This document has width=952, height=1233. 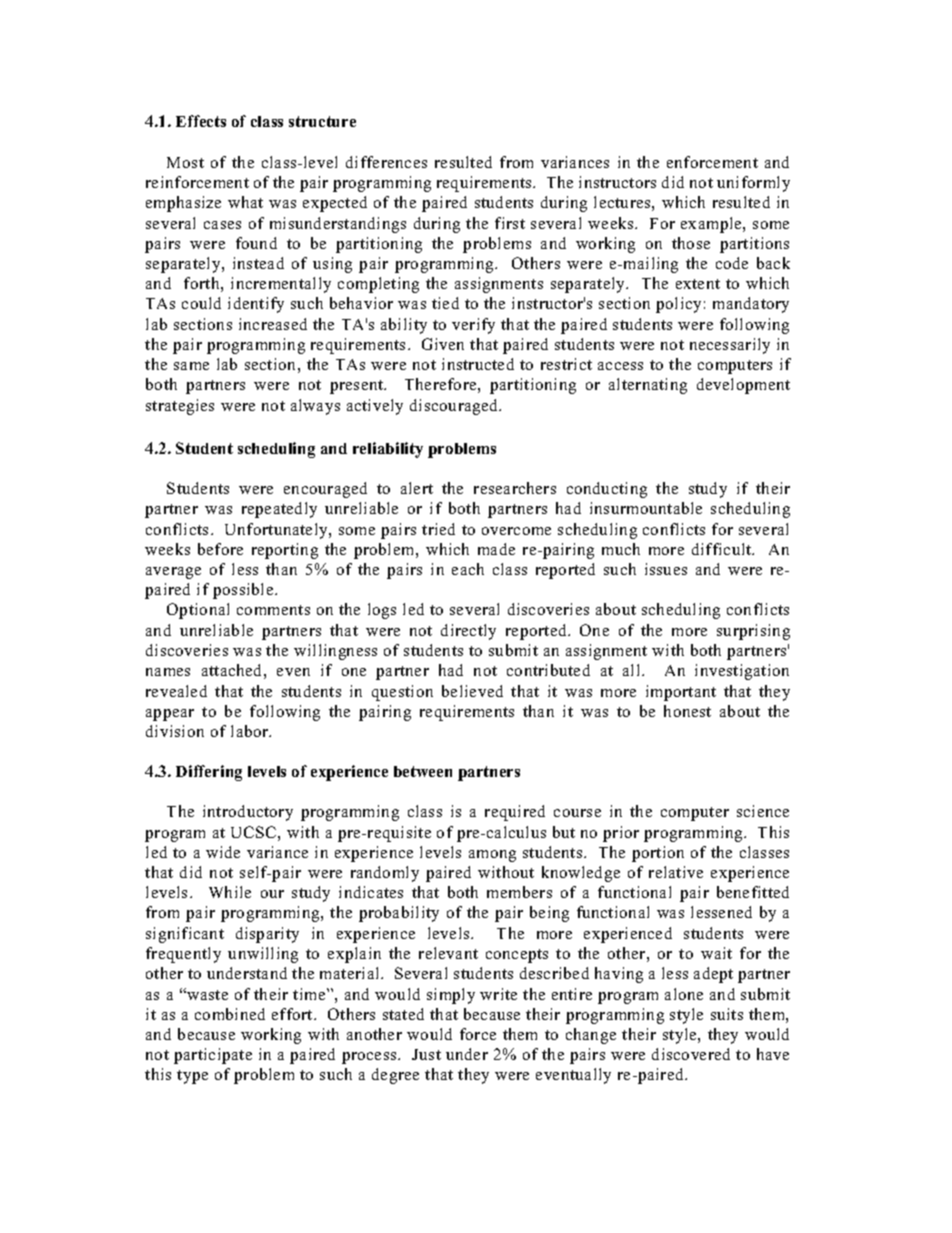 What do you see at coordinates (423, 771) in the document?
I see `between` at bounding box center [423, 771].
